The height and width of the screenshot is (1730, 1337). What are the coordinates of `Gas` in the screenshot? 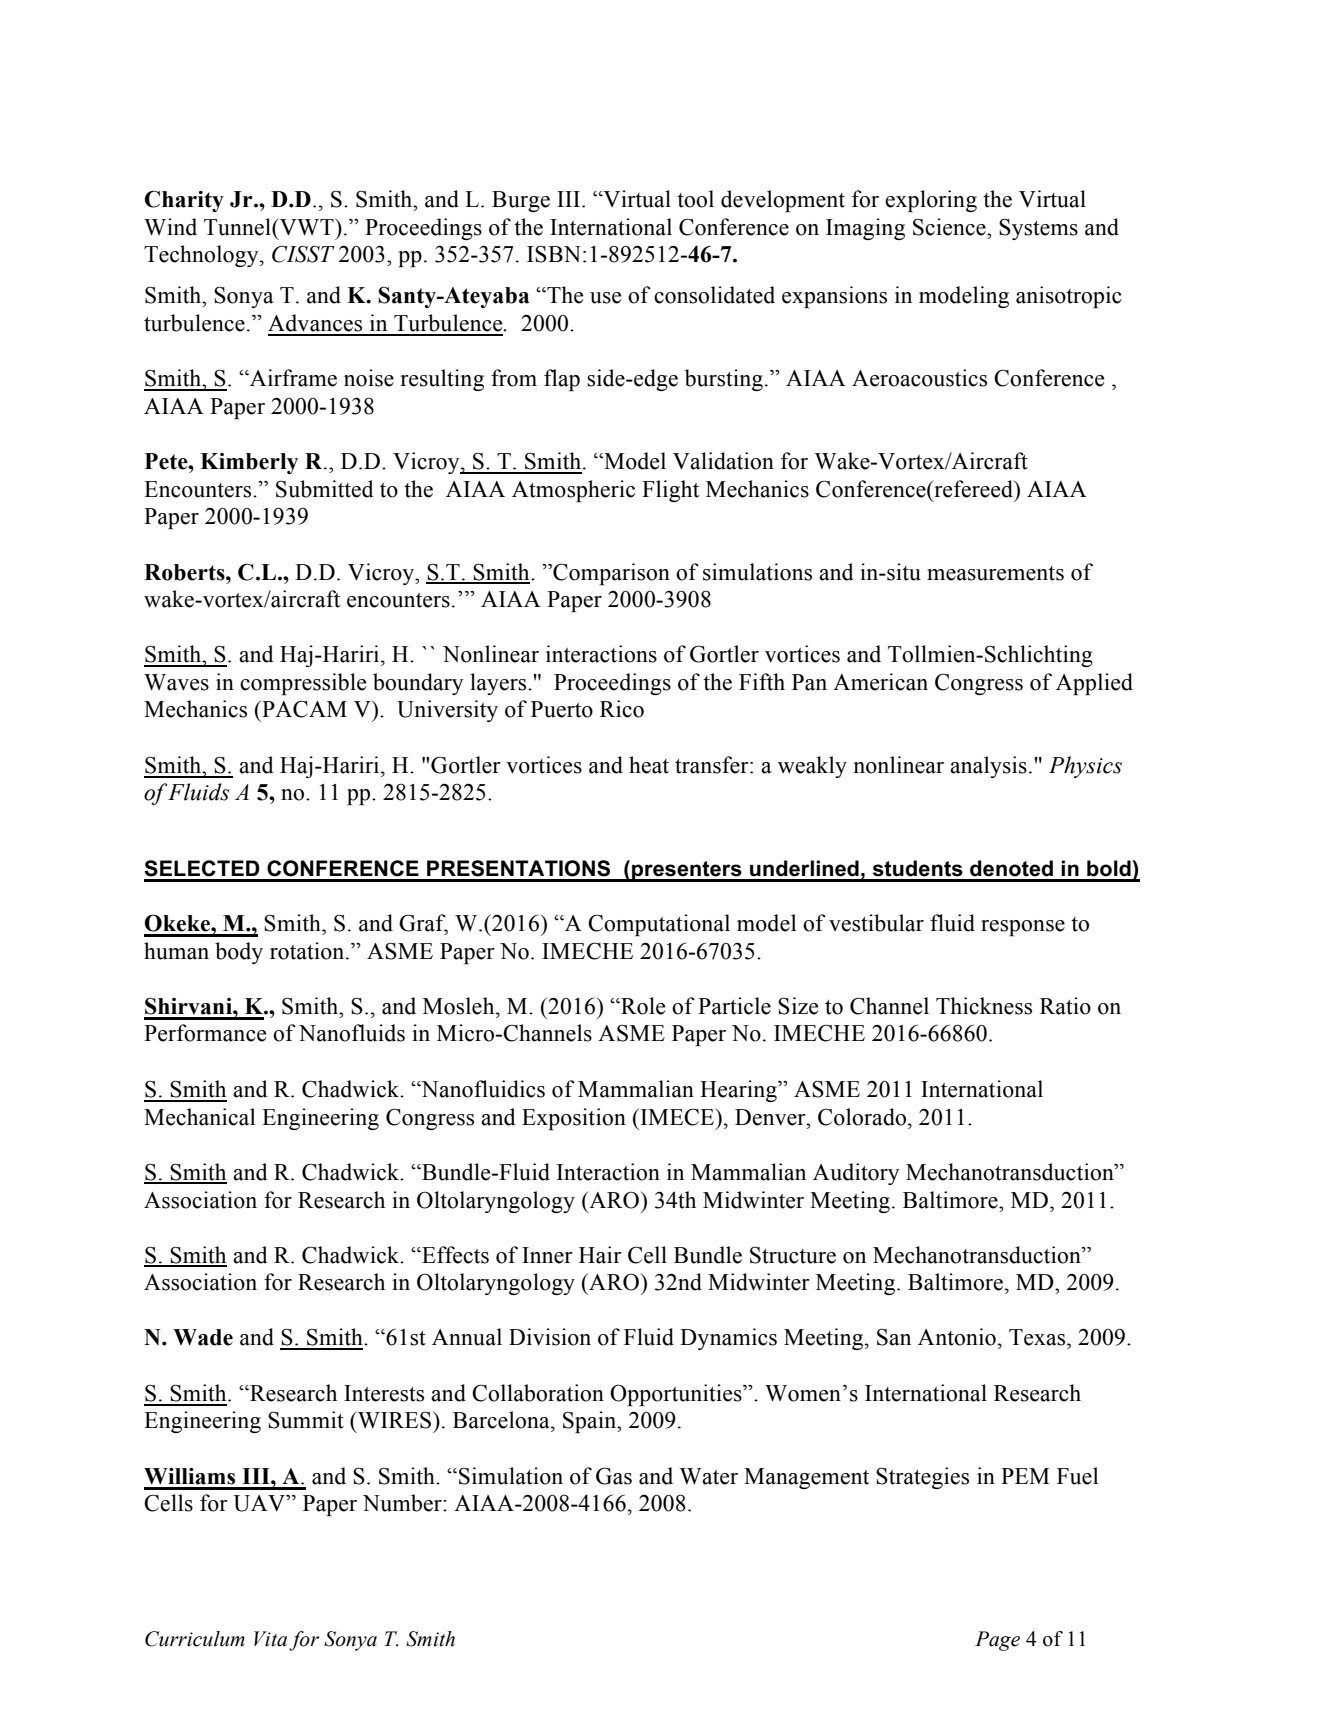 It's located at (614, 1476).
